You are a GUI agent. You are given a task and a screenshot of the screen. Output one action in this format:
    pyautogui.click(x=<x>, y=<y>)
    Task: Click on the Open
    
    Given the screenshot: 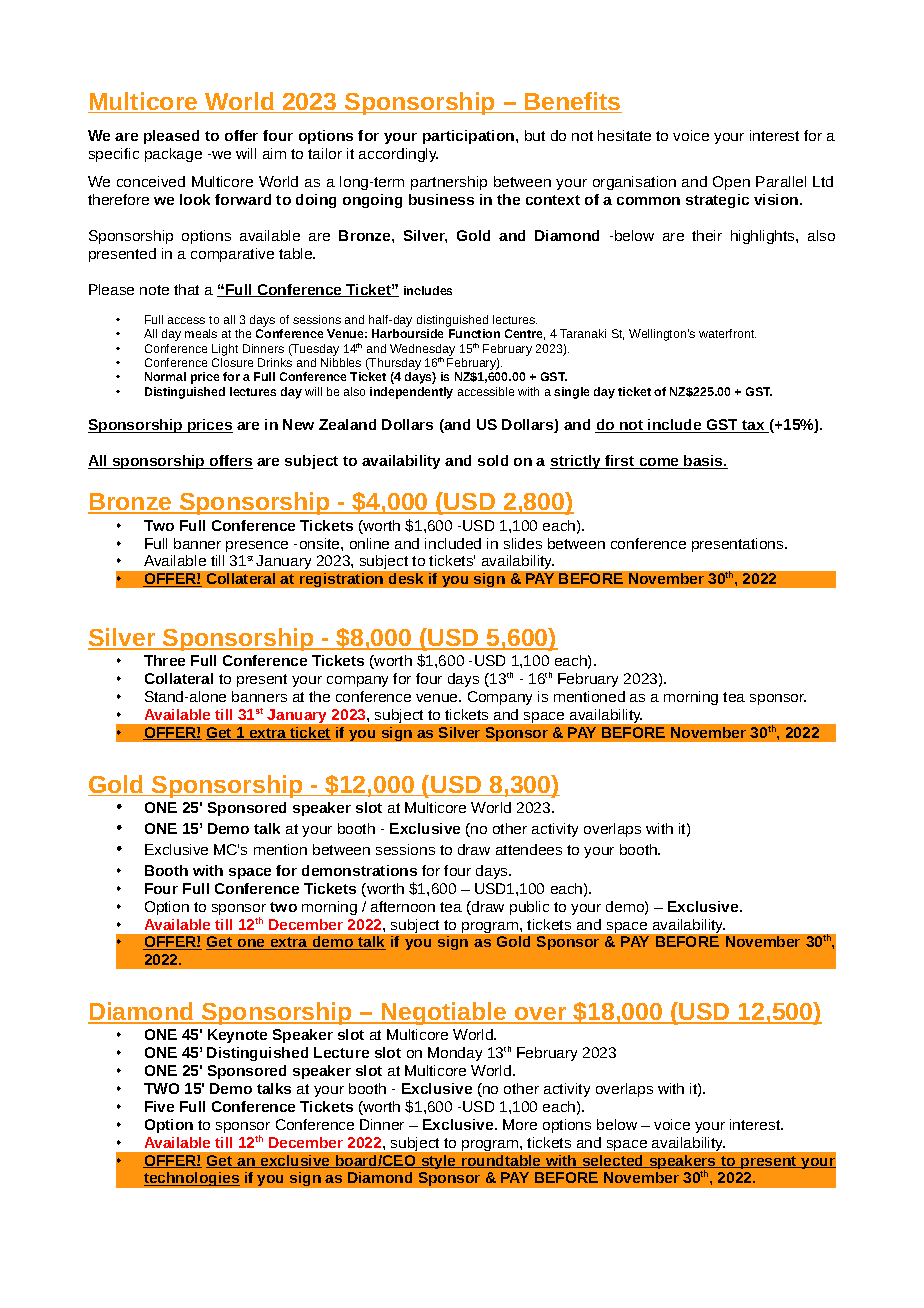 What is the action you would take?
    pyautogui.click(x=731, y=183)
